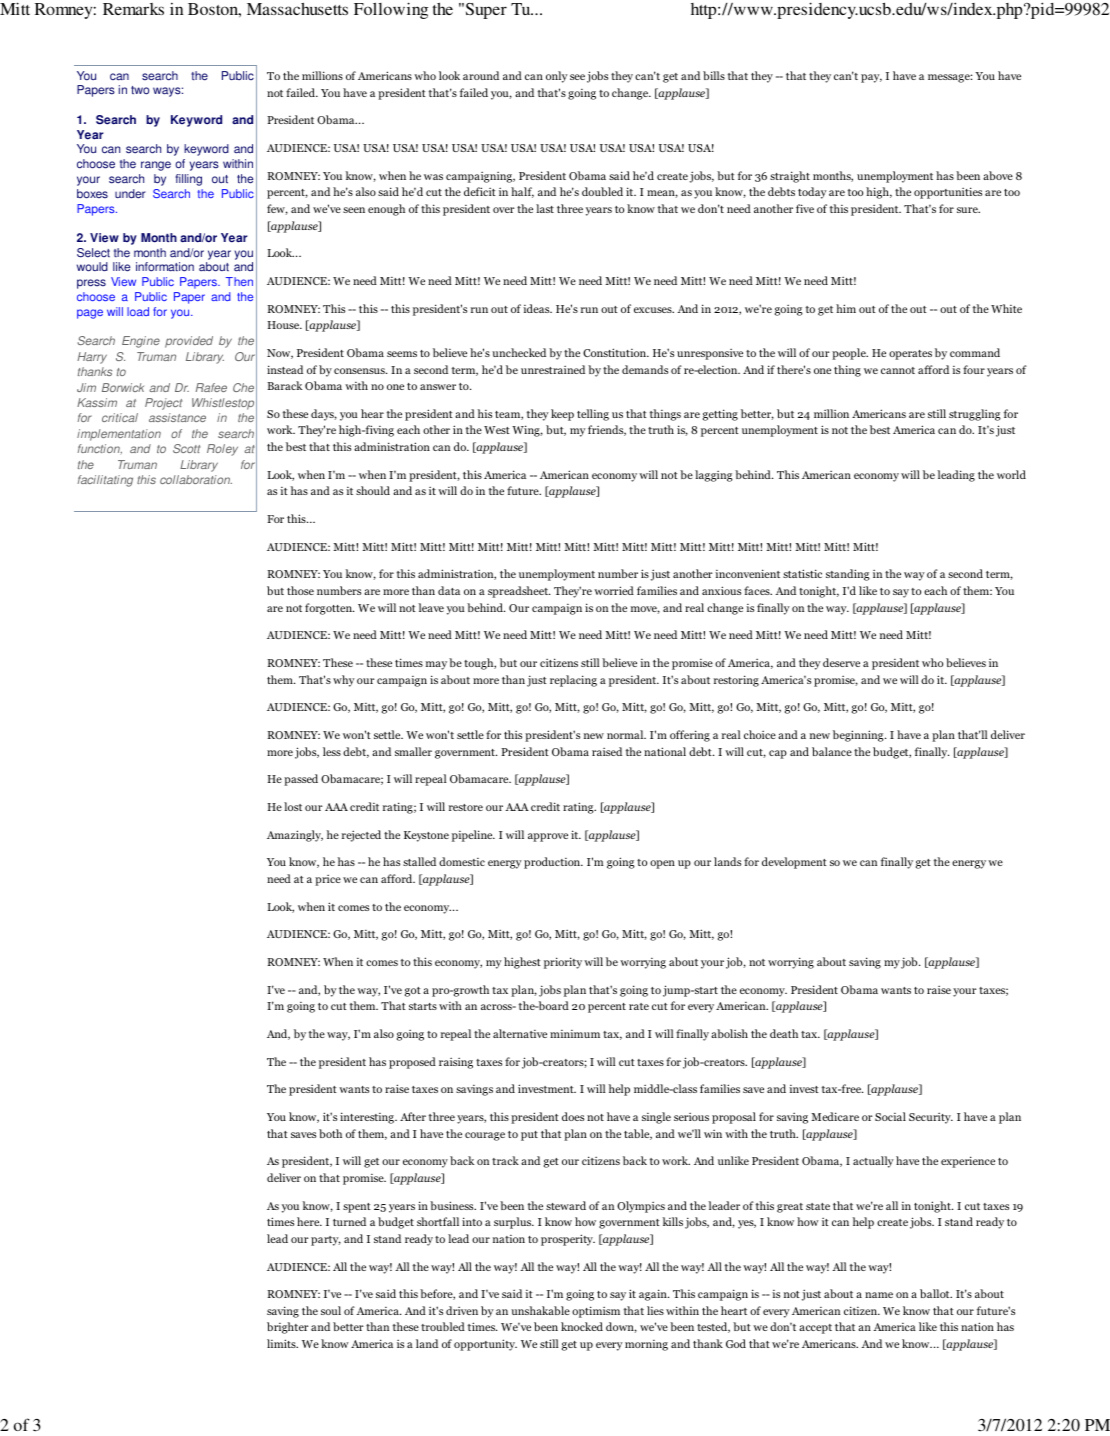  What do you see at coordinates (540, 1310) in the page?
I see `unshakable` at bounding box center [540, 1310].
